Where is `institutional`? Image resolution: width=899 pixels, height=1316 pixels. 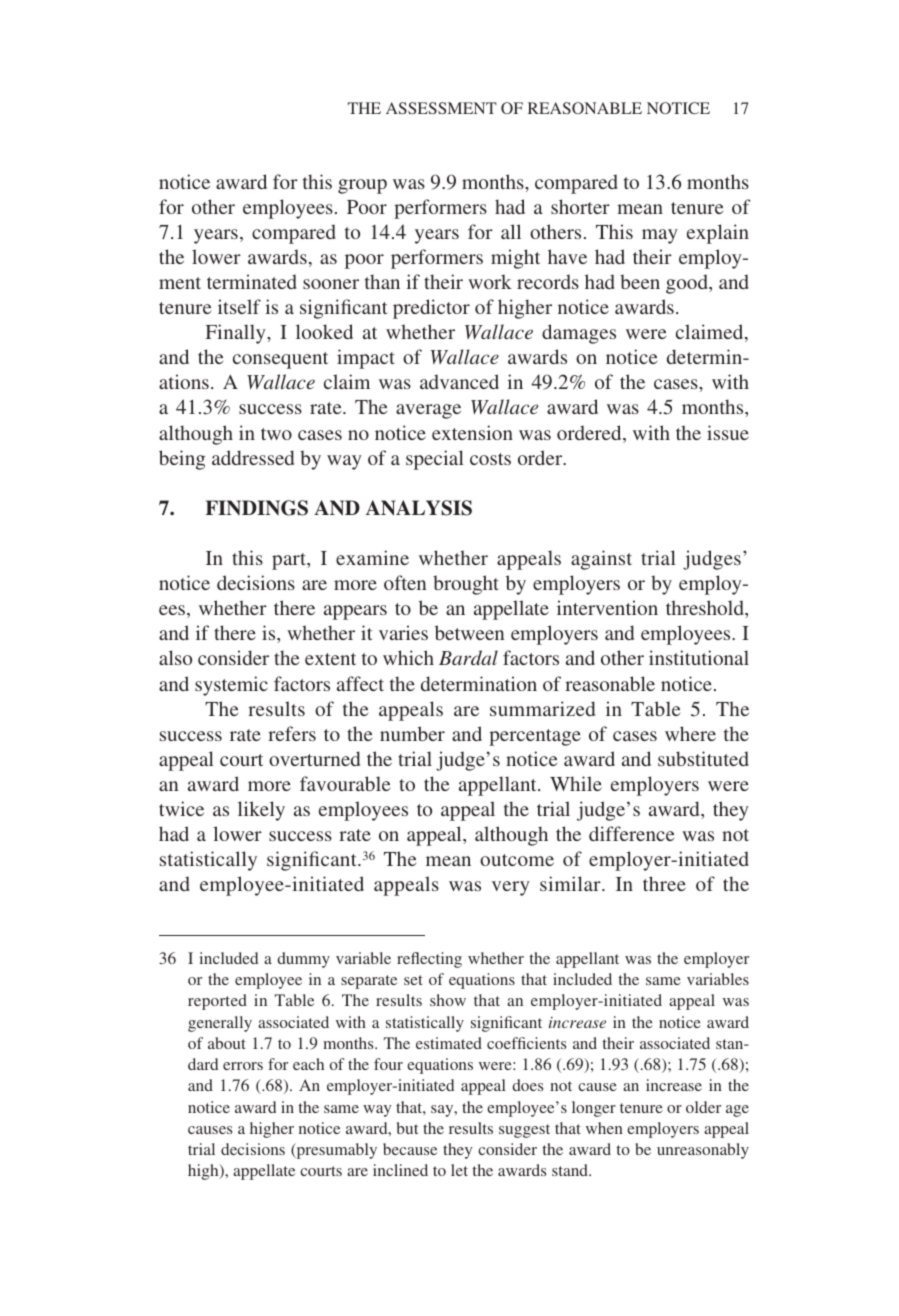 institutional is located at coordinates (699, 657).
